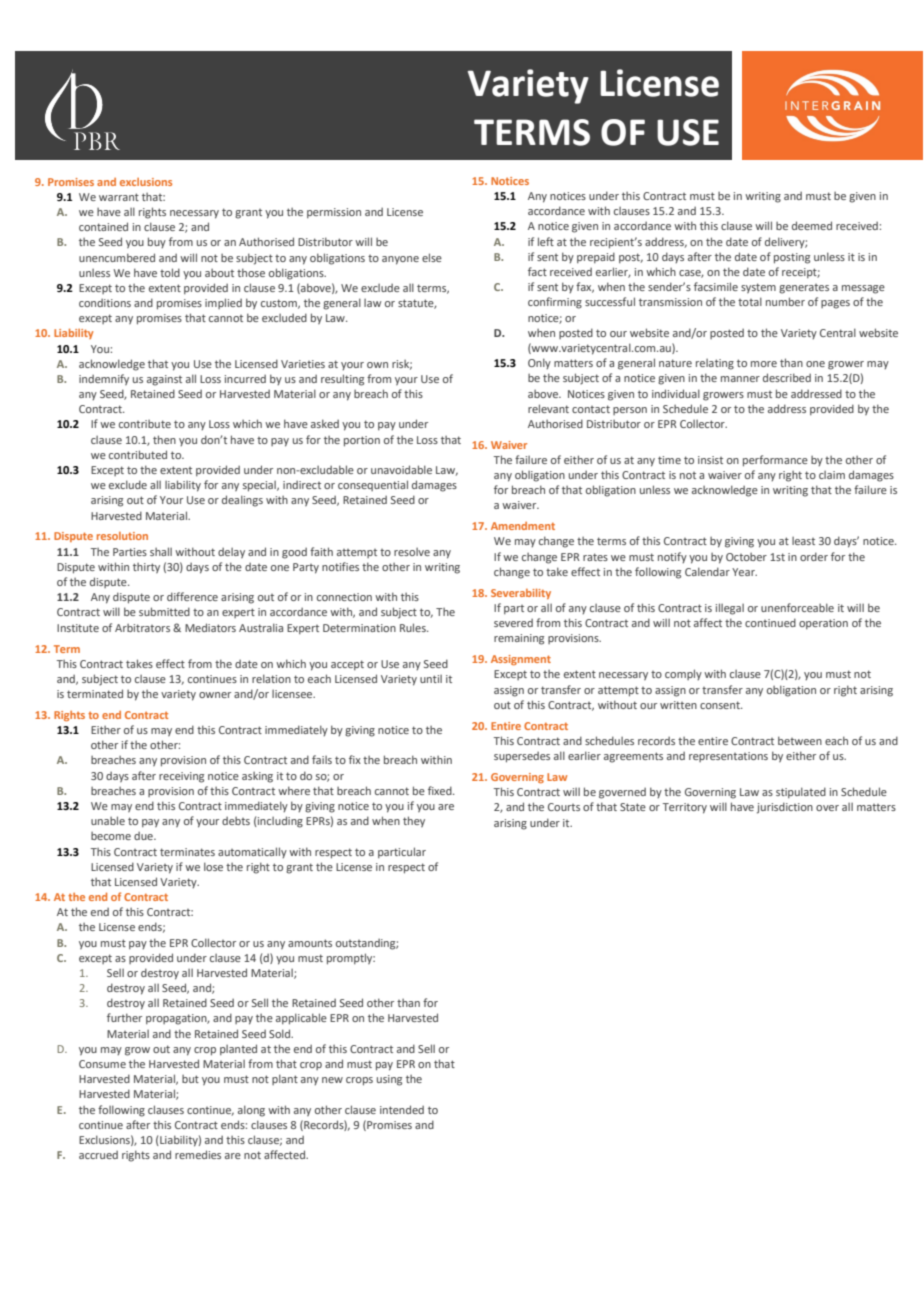  What do you see at coordinates (198, 1154) in the image?
I see `remedies` at bounding box center [198, 1154].
